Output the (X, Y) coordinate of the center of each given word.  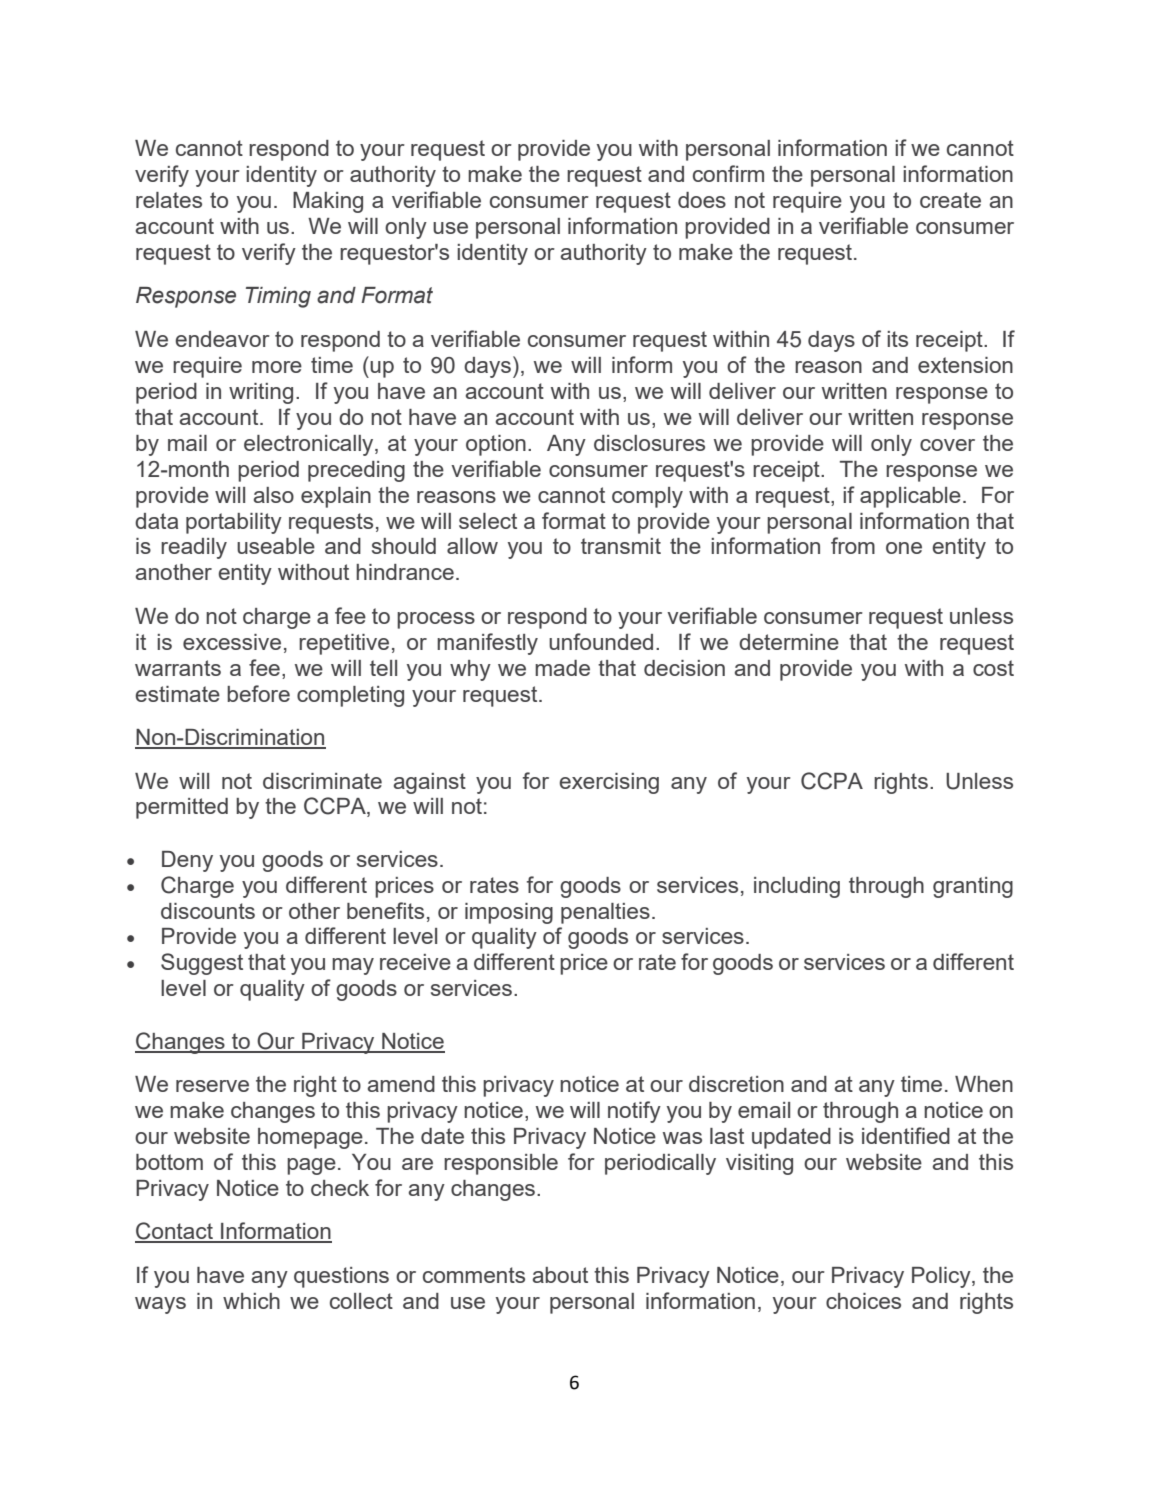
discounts (208, 911)
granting (973, 887)
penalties (605, 913)
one (904, 548)
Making (328, 202)
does (702, 200)
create (950, 200)
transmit (621, 546)
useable (276, 546)
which (251, 1301)
